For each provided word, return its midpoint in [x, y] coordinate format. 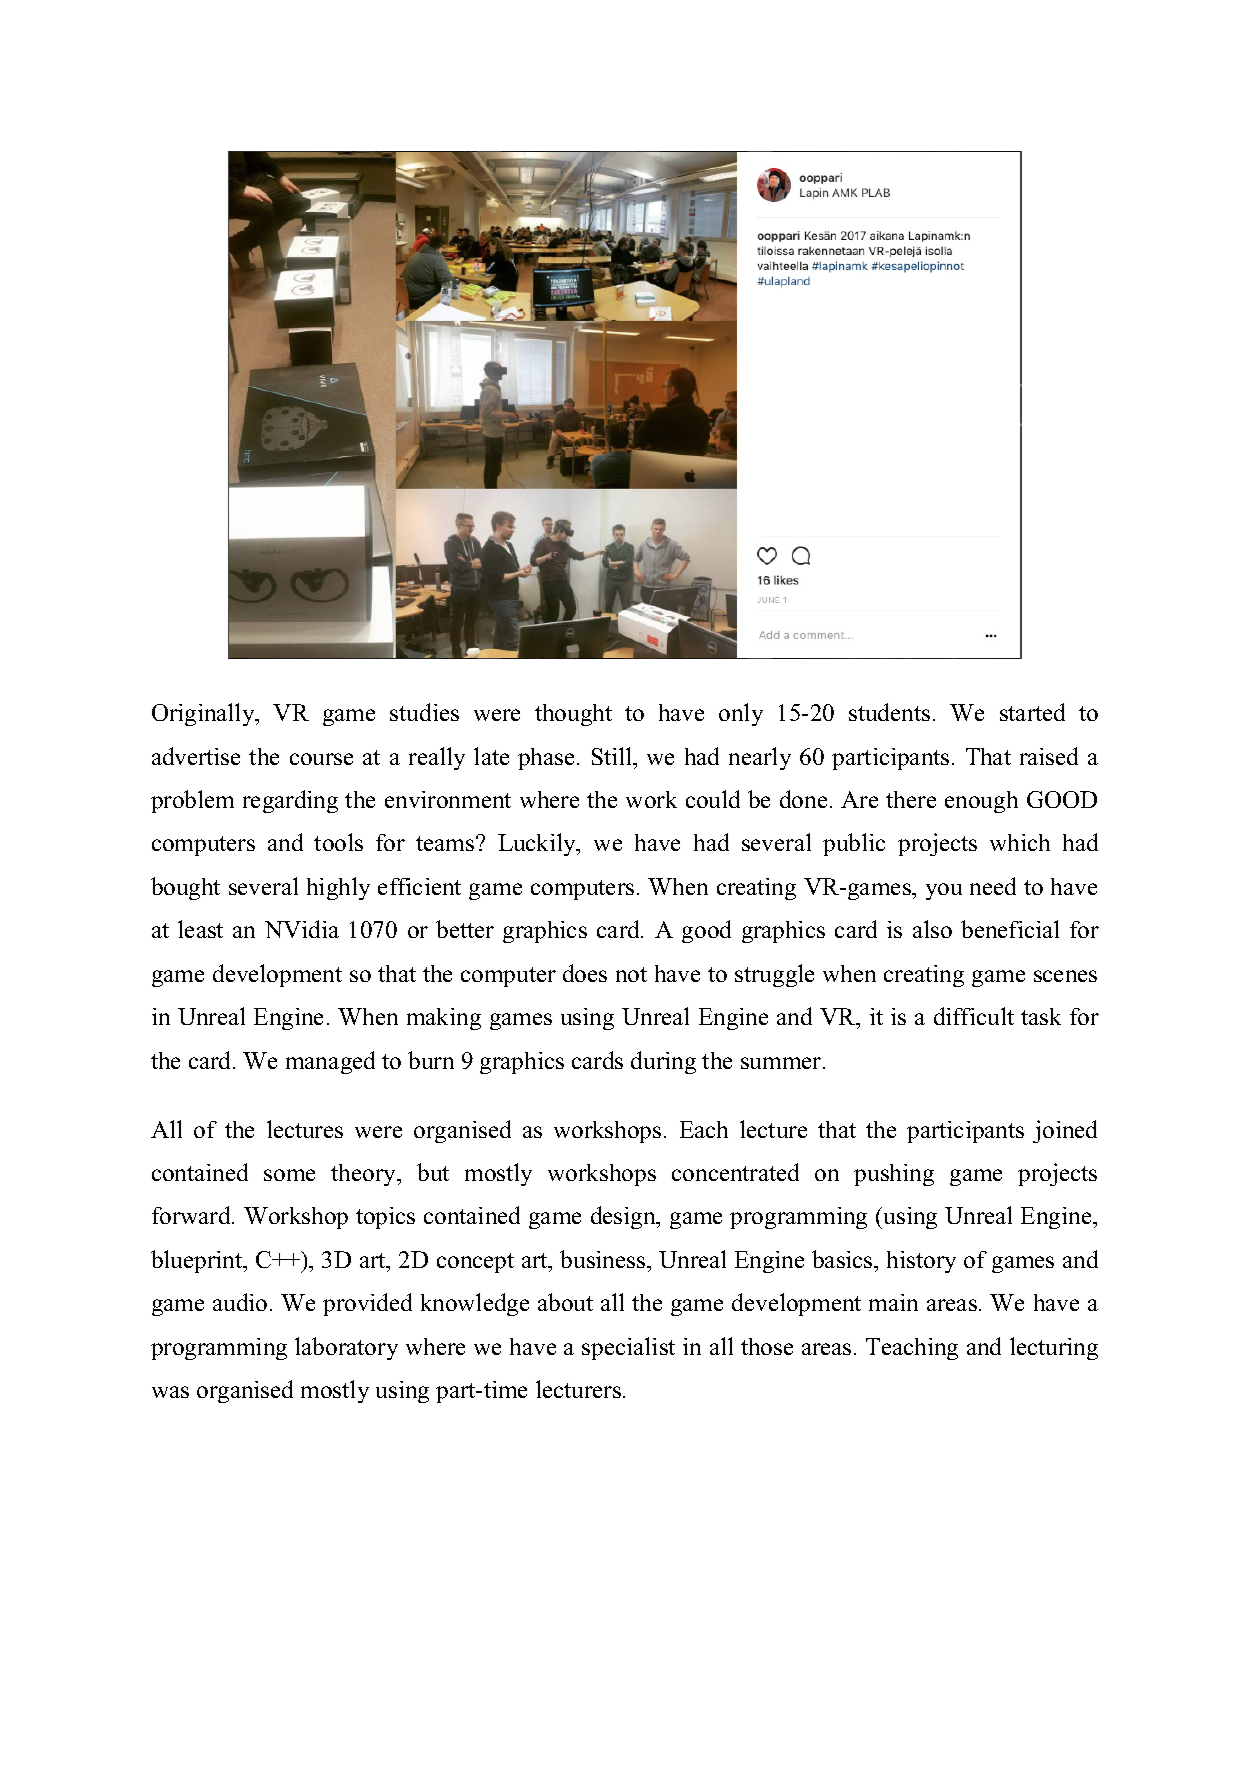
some [289, 1175]
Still [613, 756]
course [321, 759]
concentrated [735, 1172]
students [889, 712]
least [200, 929]
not [631, 974]
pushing [894, 1175]
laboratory [346, 1348]
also [932, 929]
